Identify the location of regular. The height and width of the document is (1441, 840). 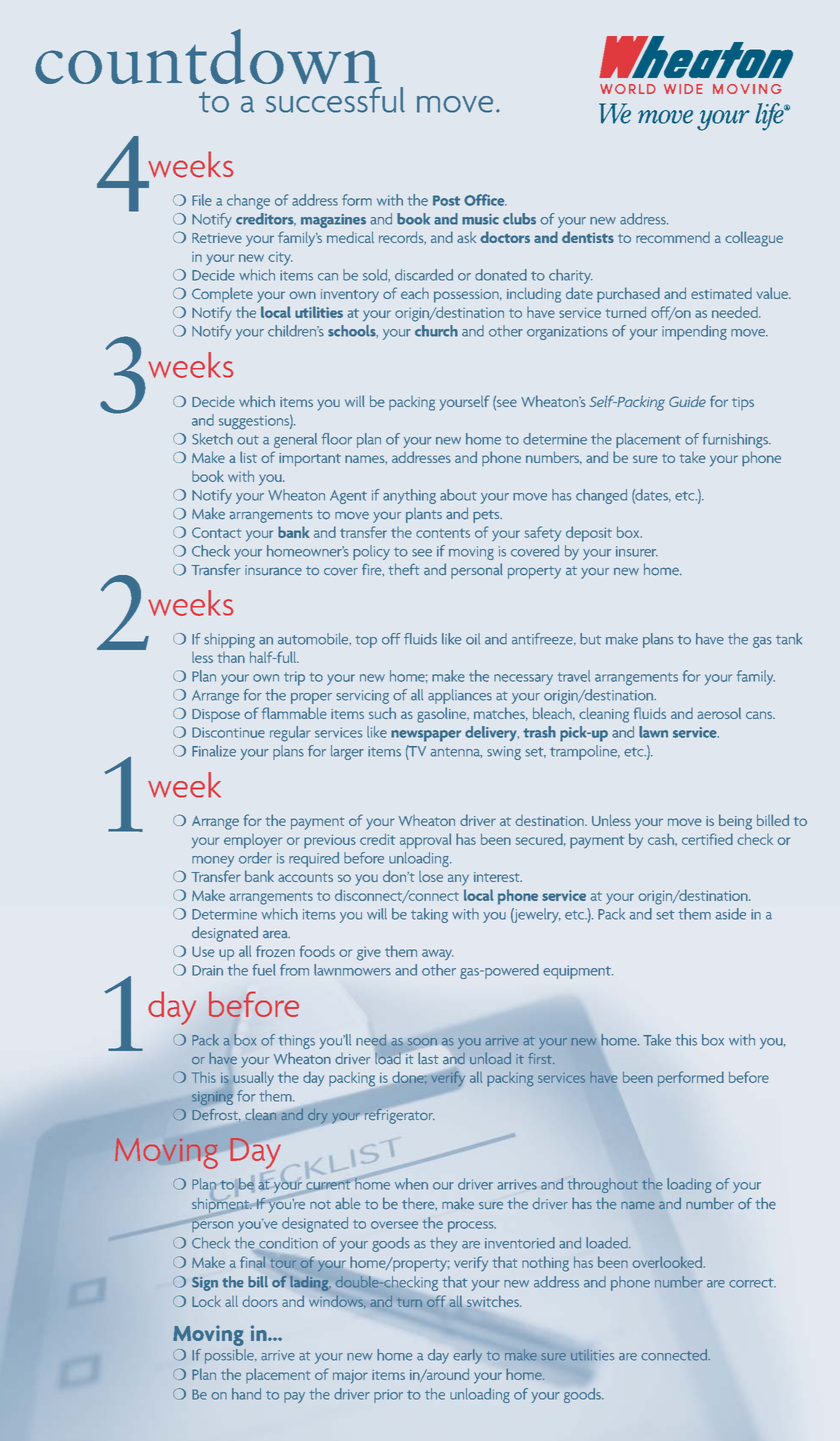
(290, 734).
